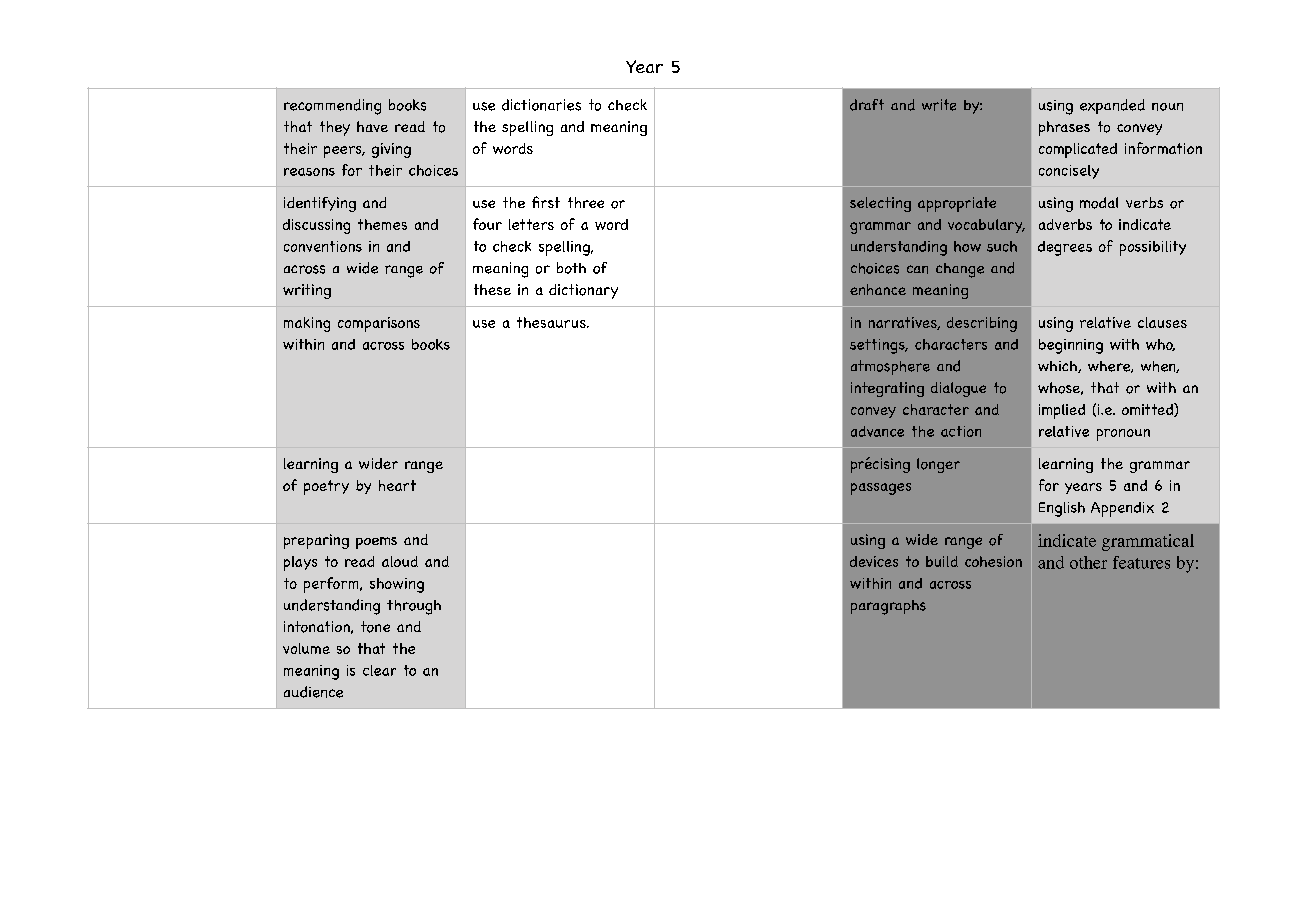  Describe the element at coordinates (379, 670) in the image. I see `clear` at that location.
